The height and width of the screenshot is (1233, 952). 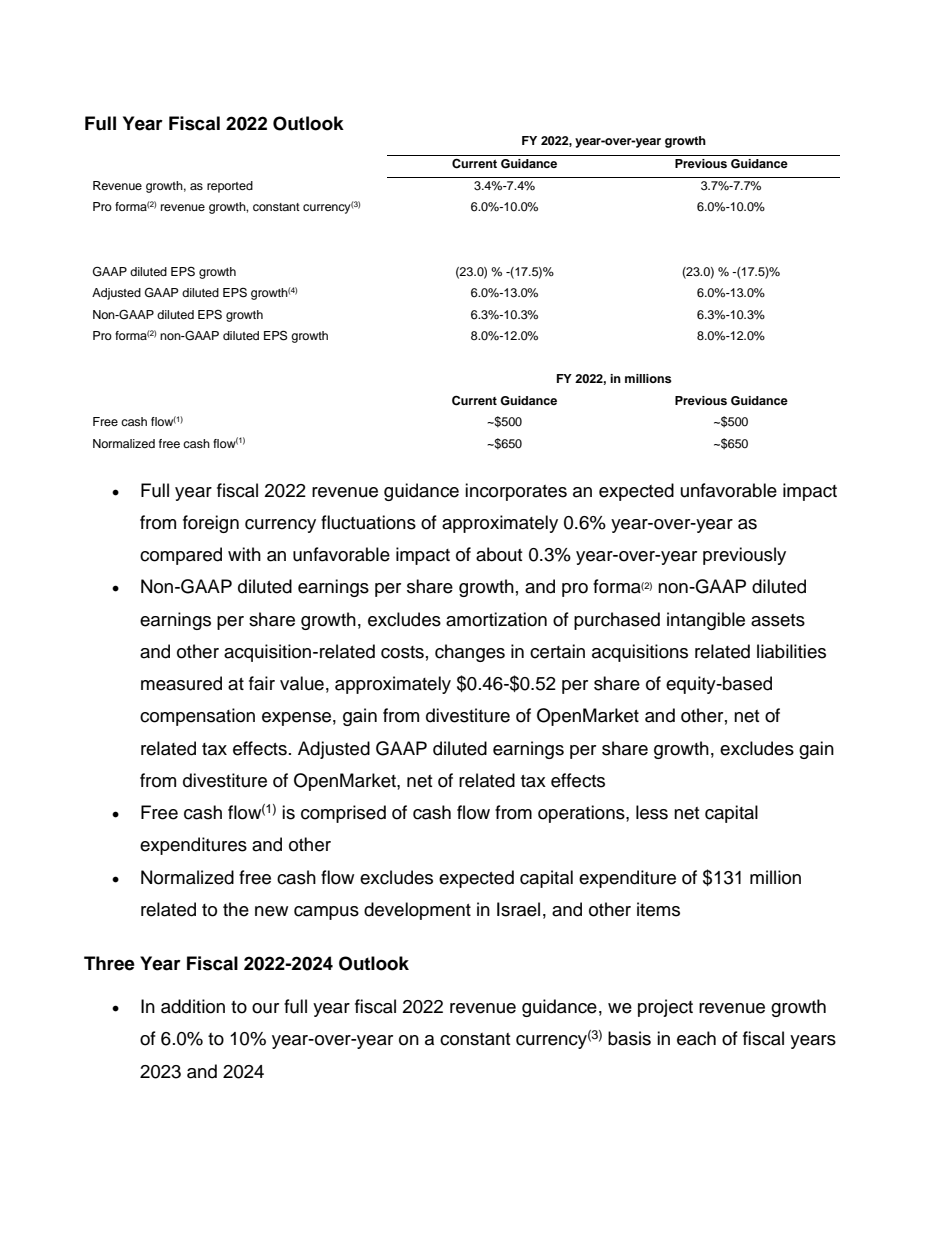 I want to click on less, so click(x=652, y=812).
